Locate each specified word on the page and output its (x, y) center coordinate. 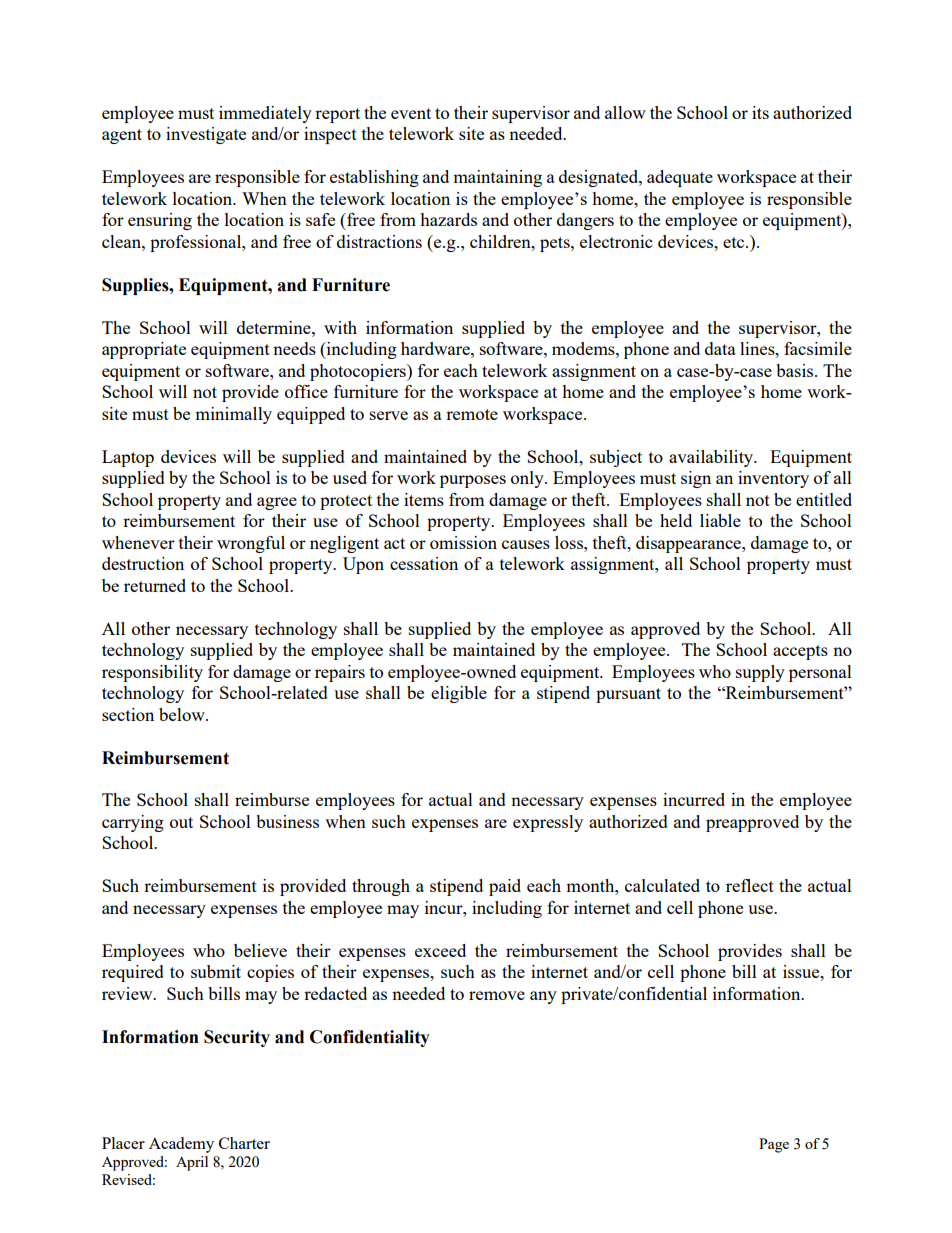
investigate (206, 135)
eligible (459, 694)
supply (760, 673)
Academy (181, 1145)
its (760, 112)
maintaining (497, 178)
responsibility (152, 673)
